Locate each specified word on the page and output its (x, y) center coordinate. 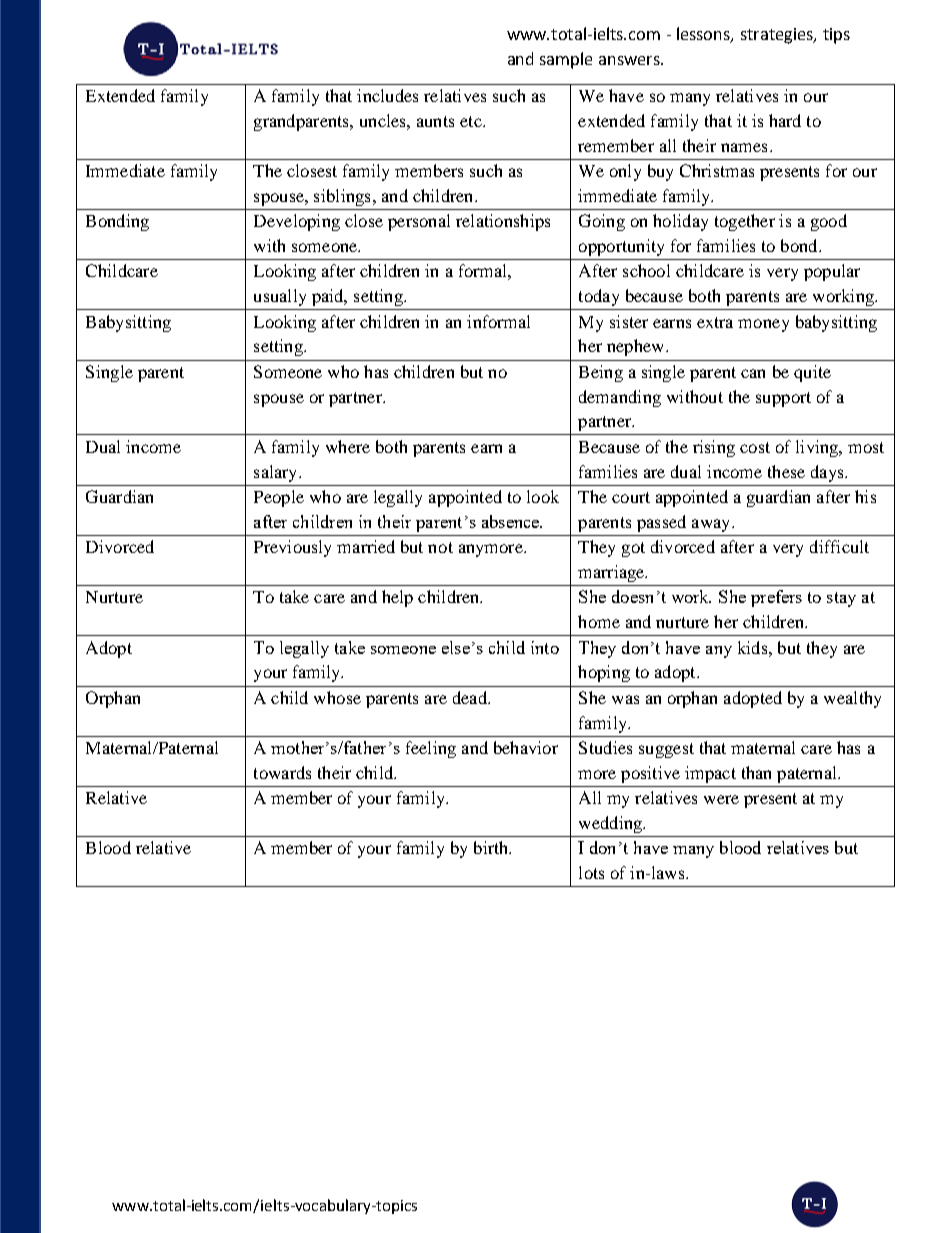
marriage (612, 573)
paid (329, 297)
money (763, 325)
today (599, 297)
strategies (778, 36)
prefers (776, 598)
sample (566, 60)
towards (282, 772)
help (397, 598)
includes (387, 95)
